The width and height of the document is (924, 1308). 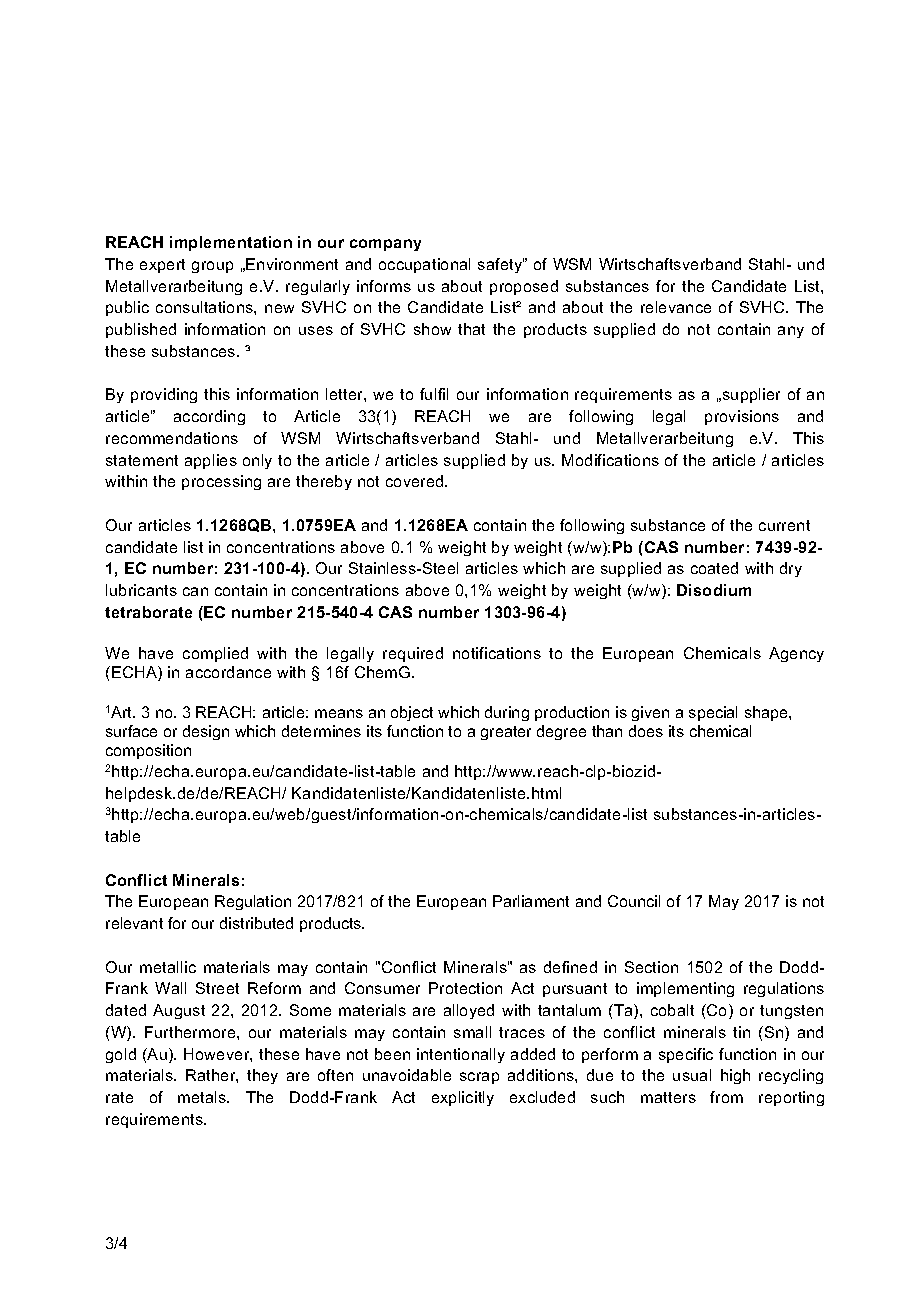 What do you see at coordinates (742, 417) in the document?
I see `provisions` at bounding box center [742, 417].
